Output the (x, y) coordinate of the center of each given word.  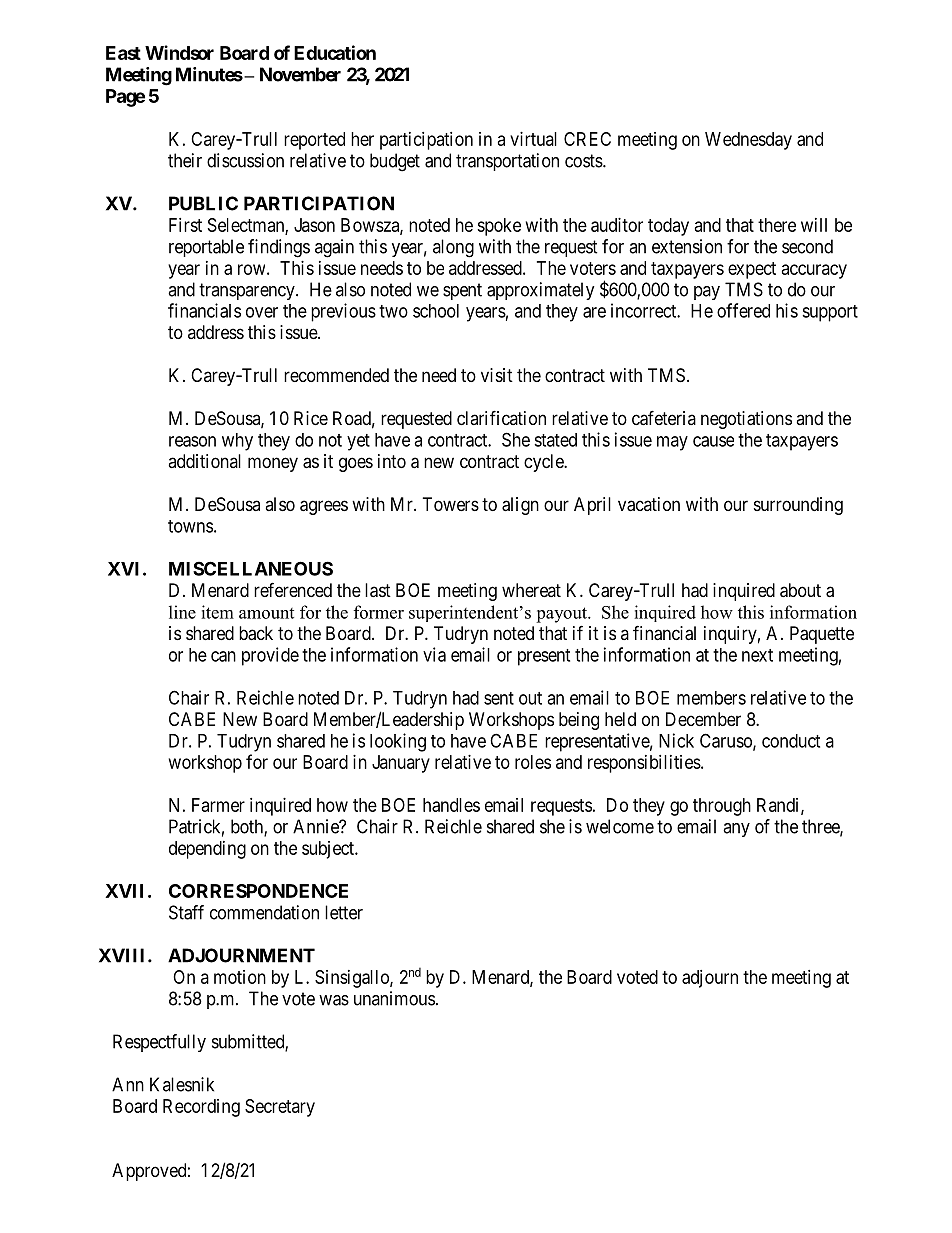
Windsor (179, 52)
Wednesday (748, 141)
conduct (791, 741)
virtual (533, 139)
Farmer (218, 805)
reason (192, 441)
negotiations (746, 420)
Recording (201, 1108)
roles (533, 762)
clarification (501, 417)
